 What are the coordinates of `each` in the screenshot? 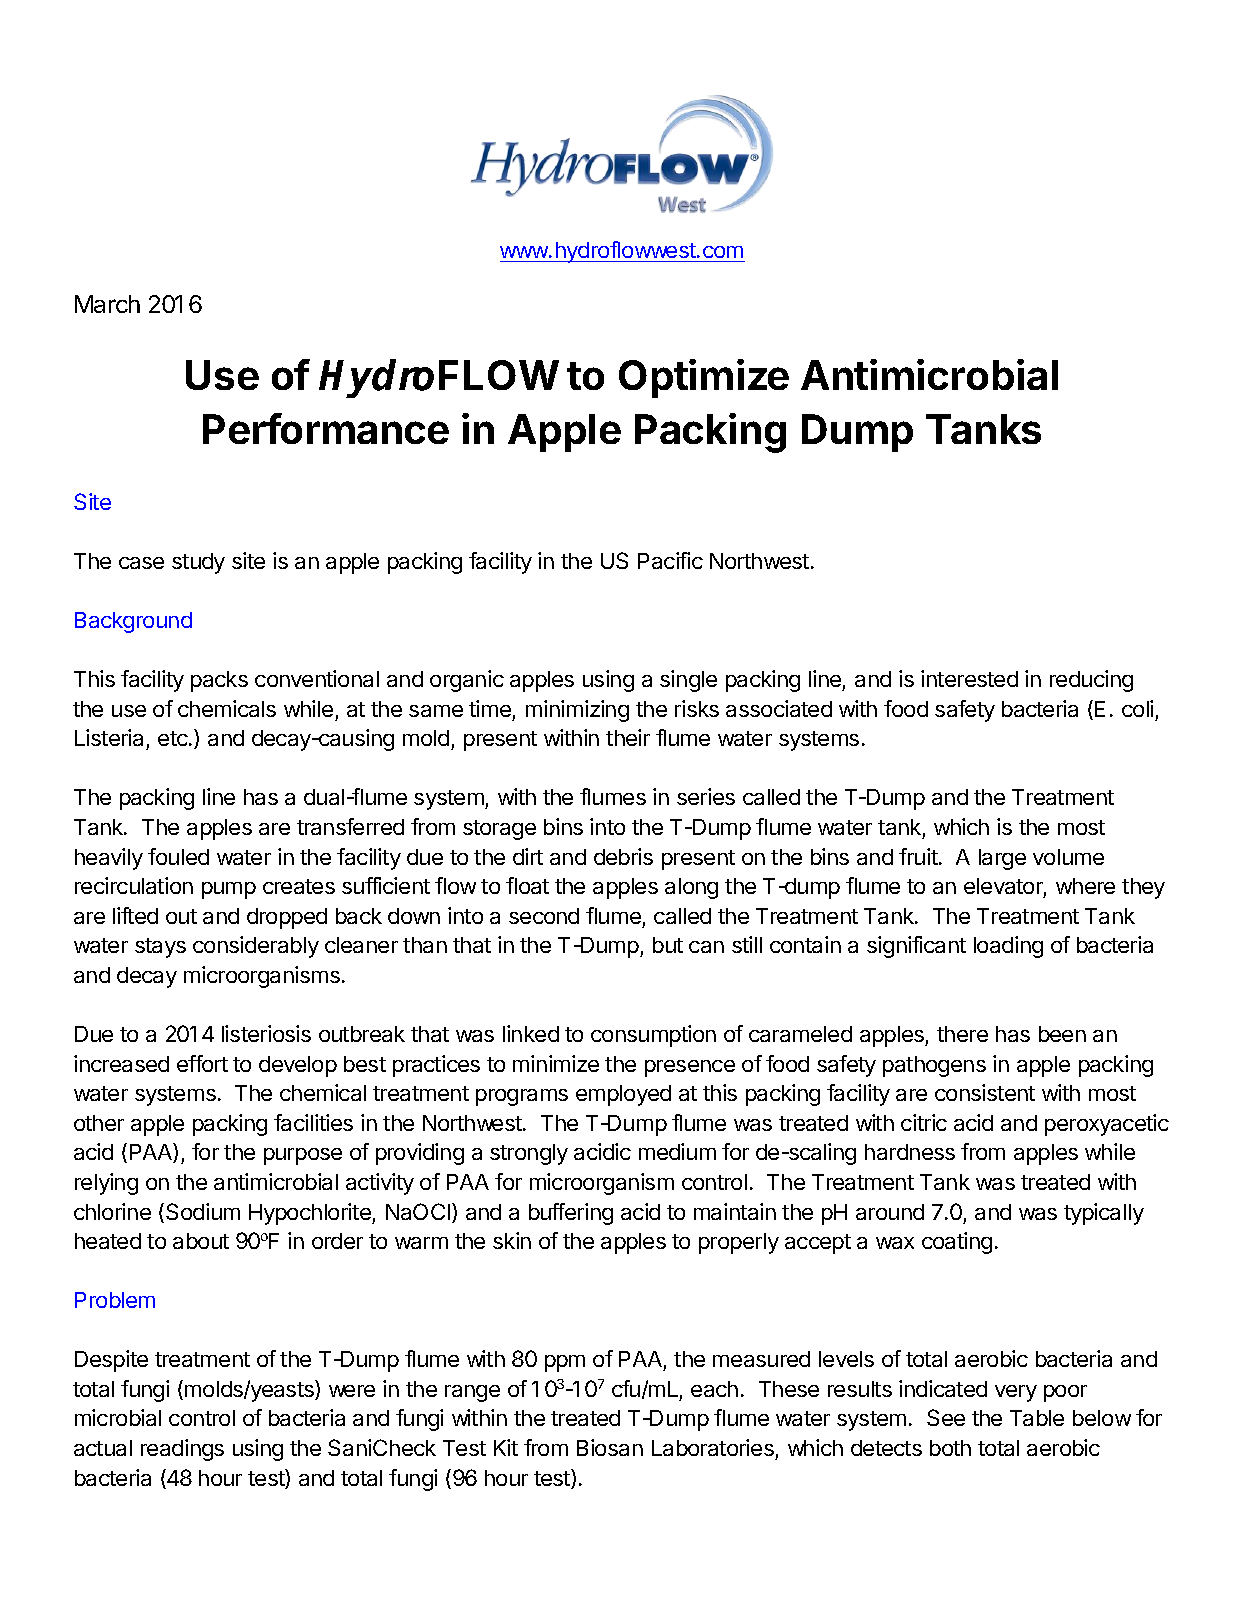 It's located at (714, 1389).
